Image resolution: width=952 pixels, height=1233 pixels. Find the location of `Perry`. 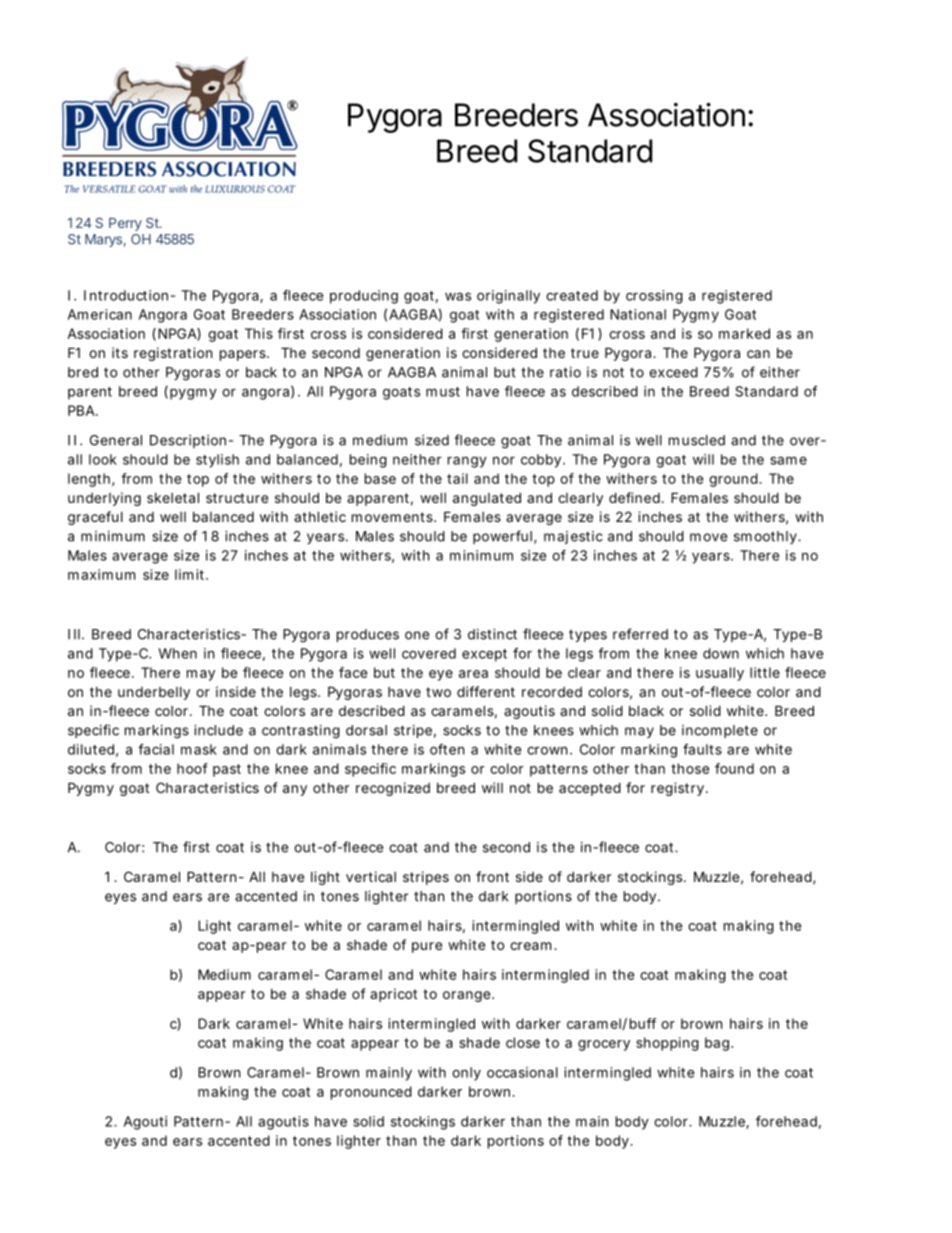

Perry is located at coordinates (125, 224).
